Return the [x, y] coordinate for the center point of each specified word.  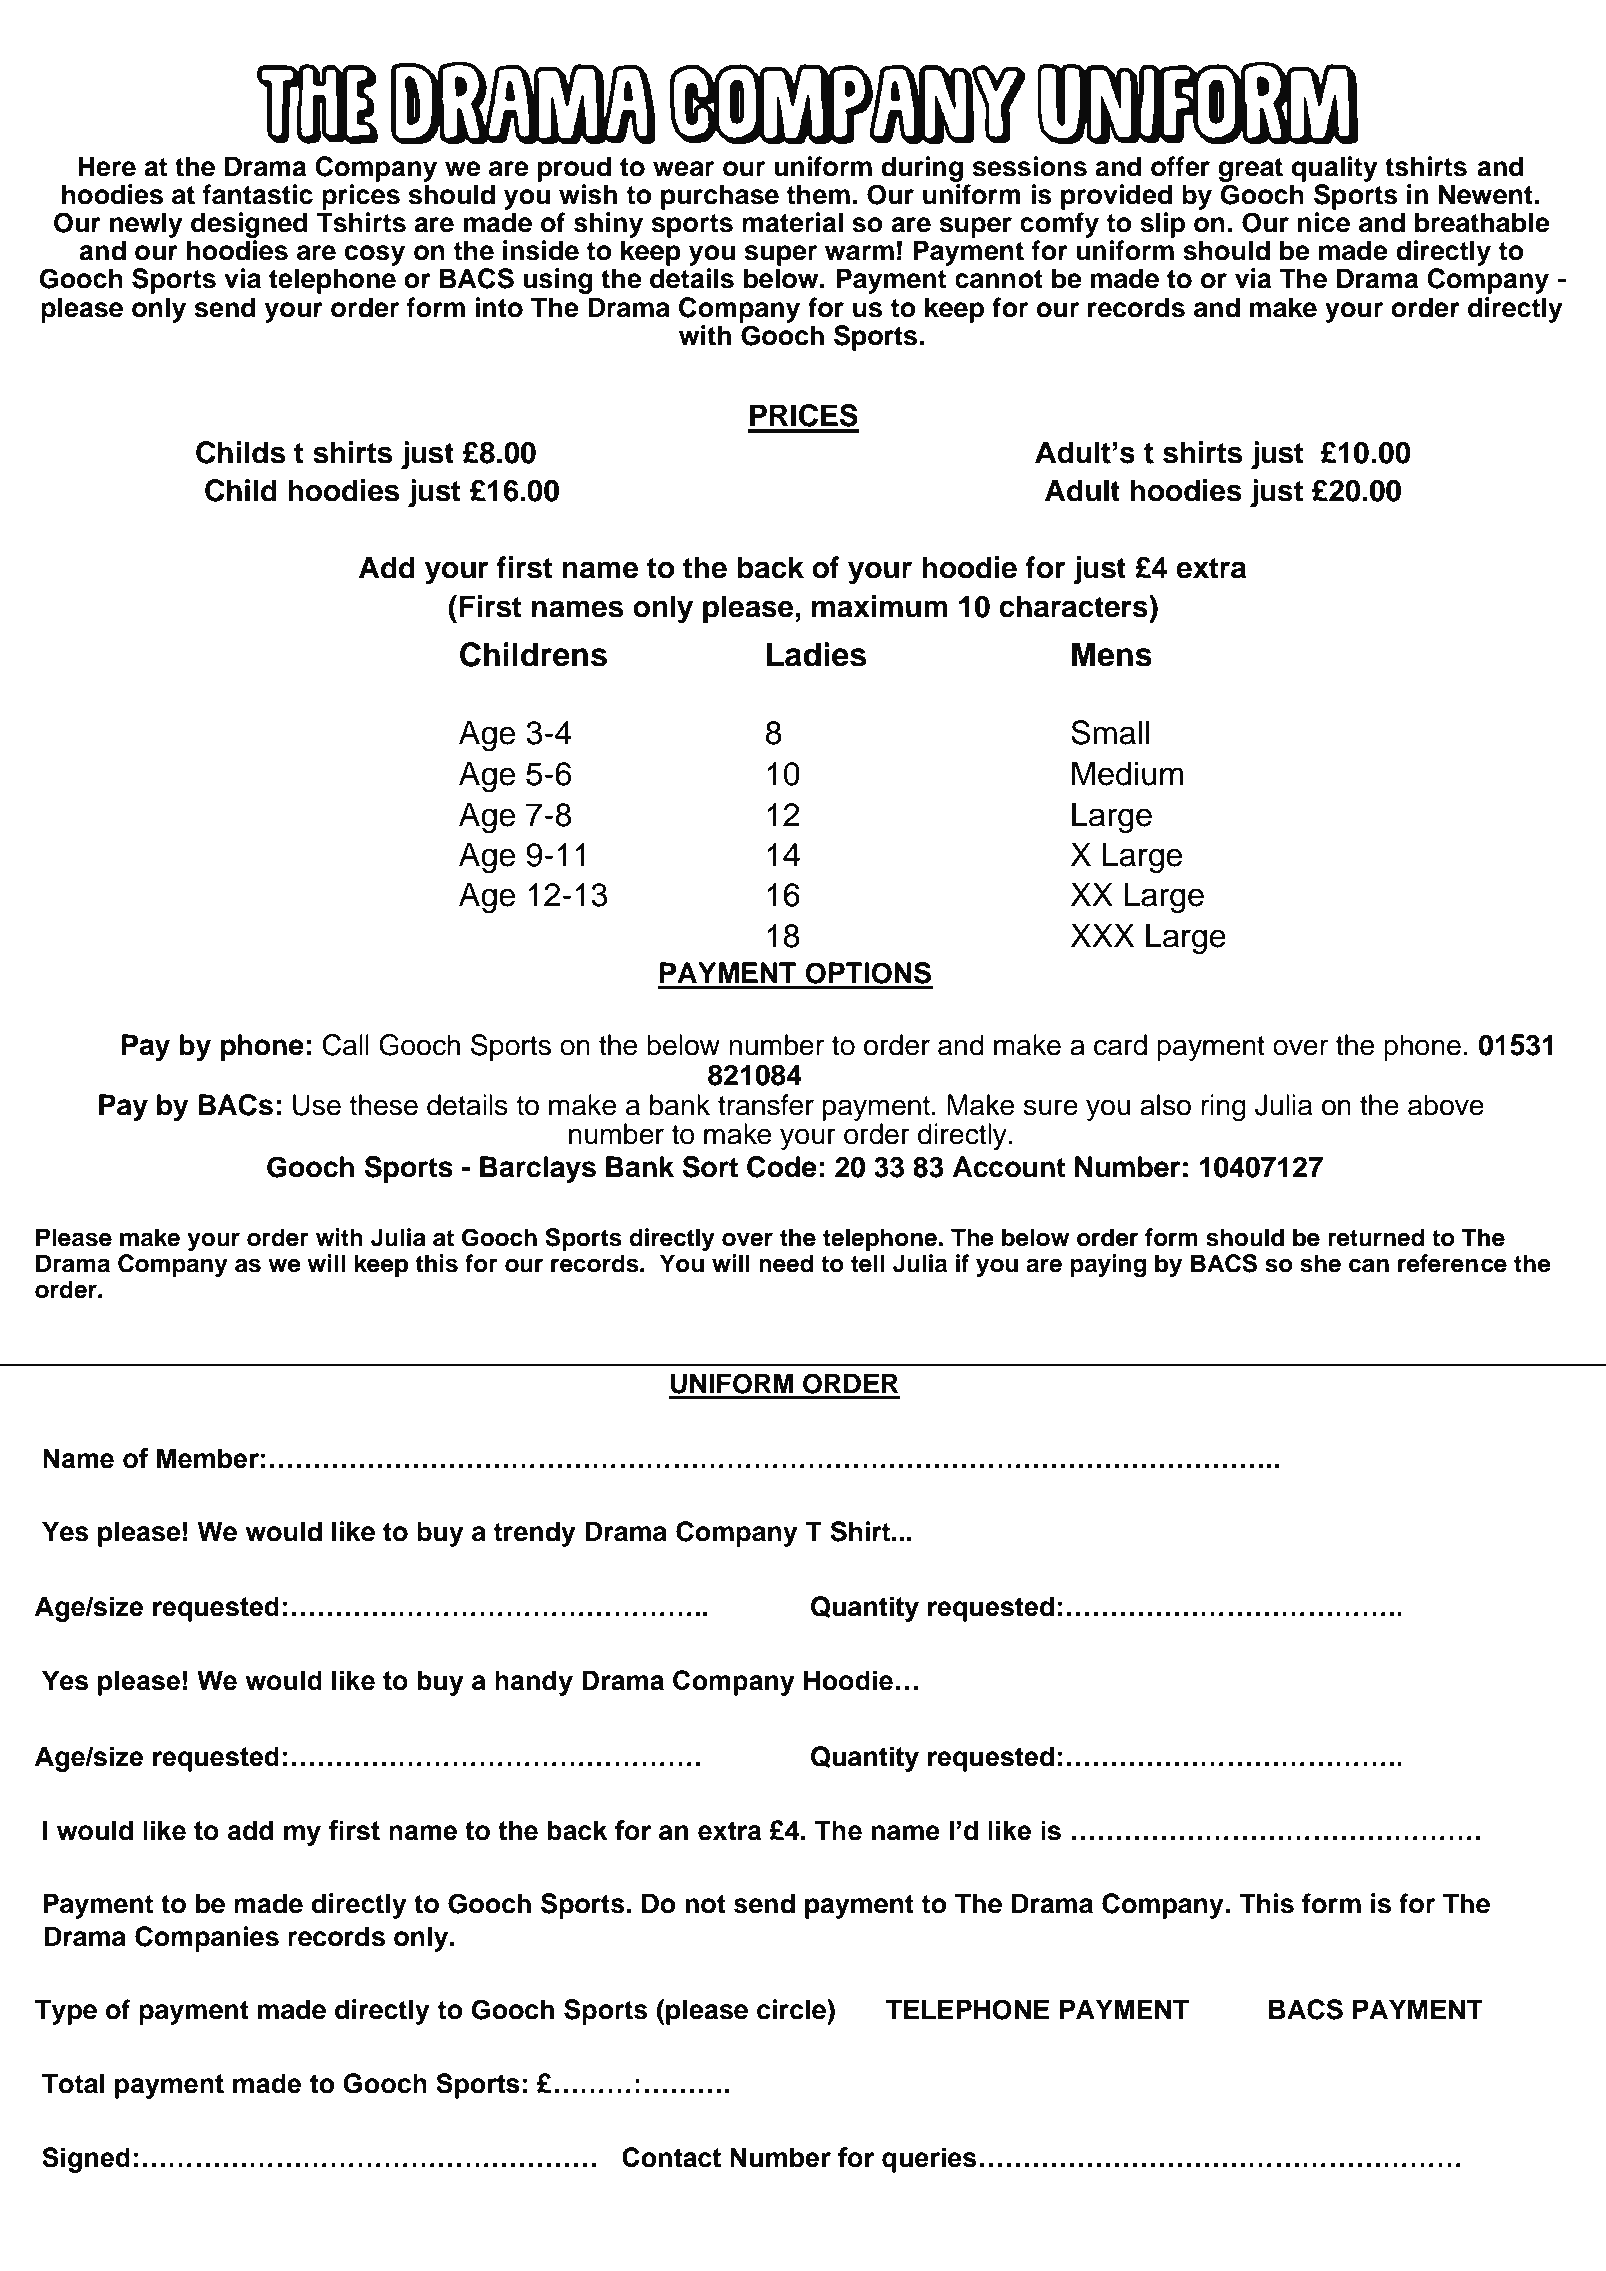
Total [73, 2083]
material [792, 222]
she [1320, 1263]
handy [534, 1683]
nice [1324, 222]
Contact [671, 2157]
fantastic [258, 194]
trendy [535, 1534]
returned [1376, 1237]
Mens [1112, 654]
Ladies [817, 654]
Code [782, 1167]
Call [345, 1045]
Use [317, 1105]
